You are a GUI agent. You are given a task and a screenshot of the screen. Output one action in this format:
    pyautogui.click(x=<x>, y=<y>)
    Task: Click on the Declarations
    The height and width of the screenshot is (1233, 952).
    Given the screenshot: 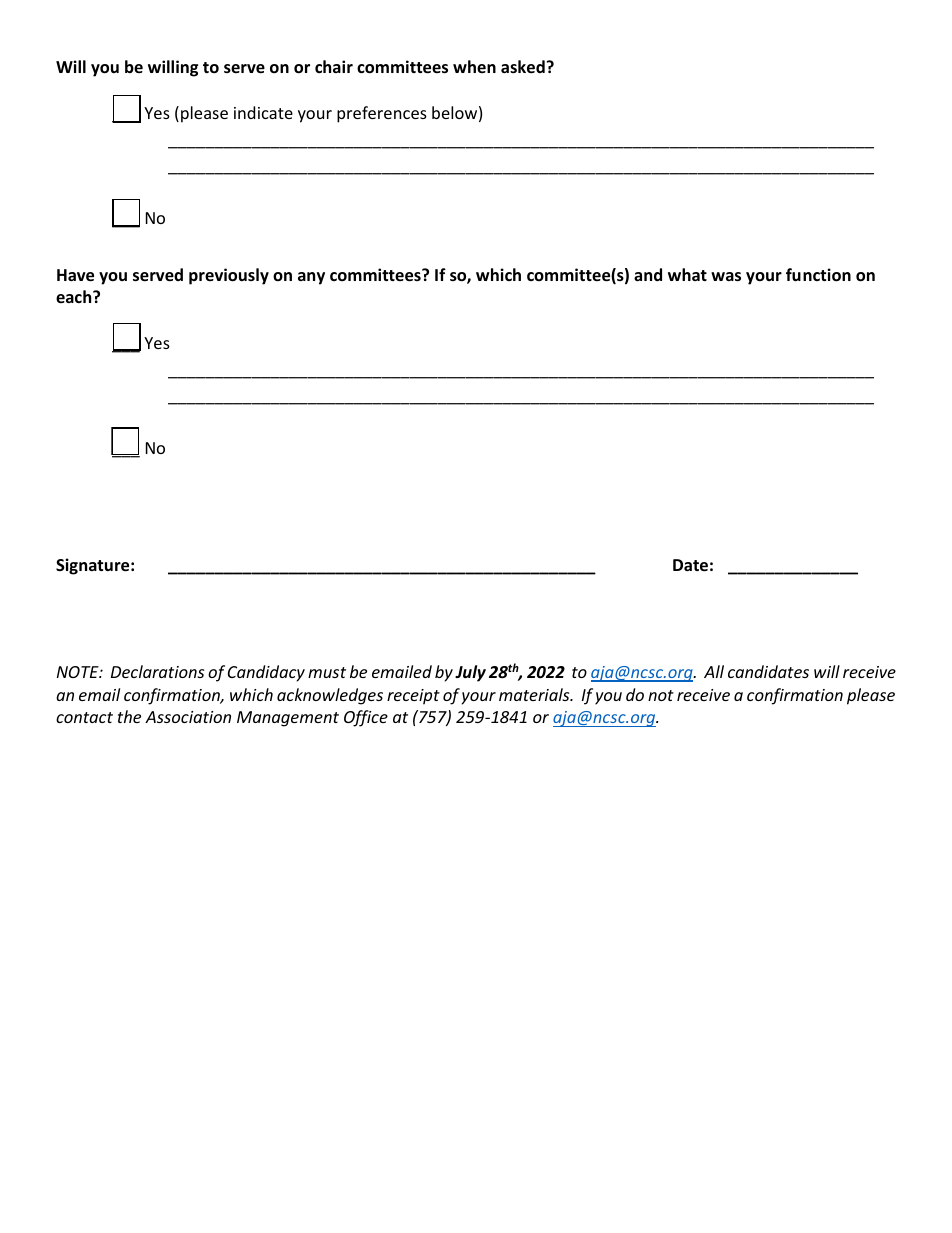 What is the action you would take?
    pyautogui.click(x=157, y=671)
